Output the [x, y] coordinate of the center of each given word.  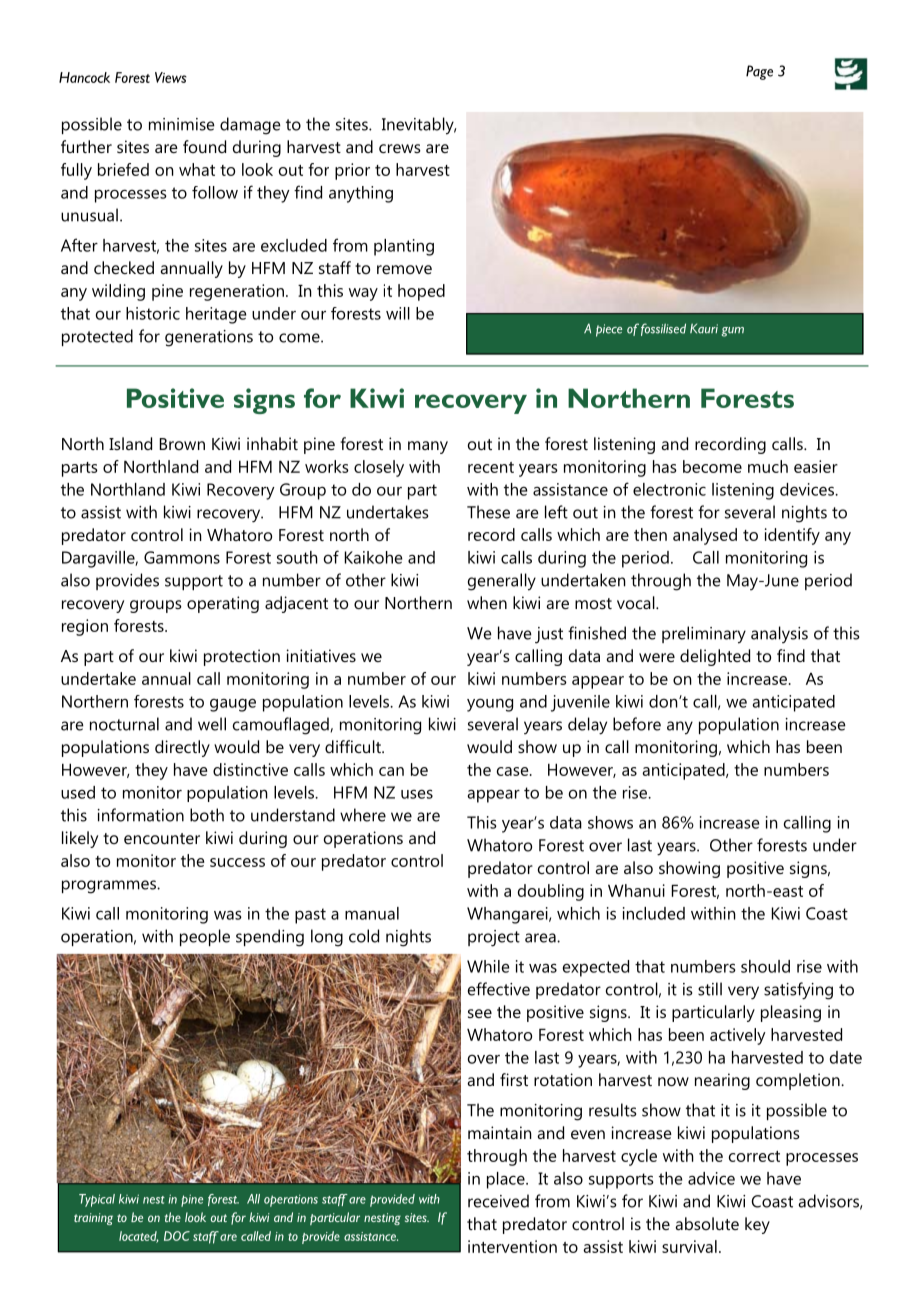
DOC [177, 1236]
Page [759, 72]
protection [242, 657]
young [490, 705]
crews [400, 148]
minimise [182, 124]
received [498, 1201]
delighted [715, 657]
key [757, 1225]
